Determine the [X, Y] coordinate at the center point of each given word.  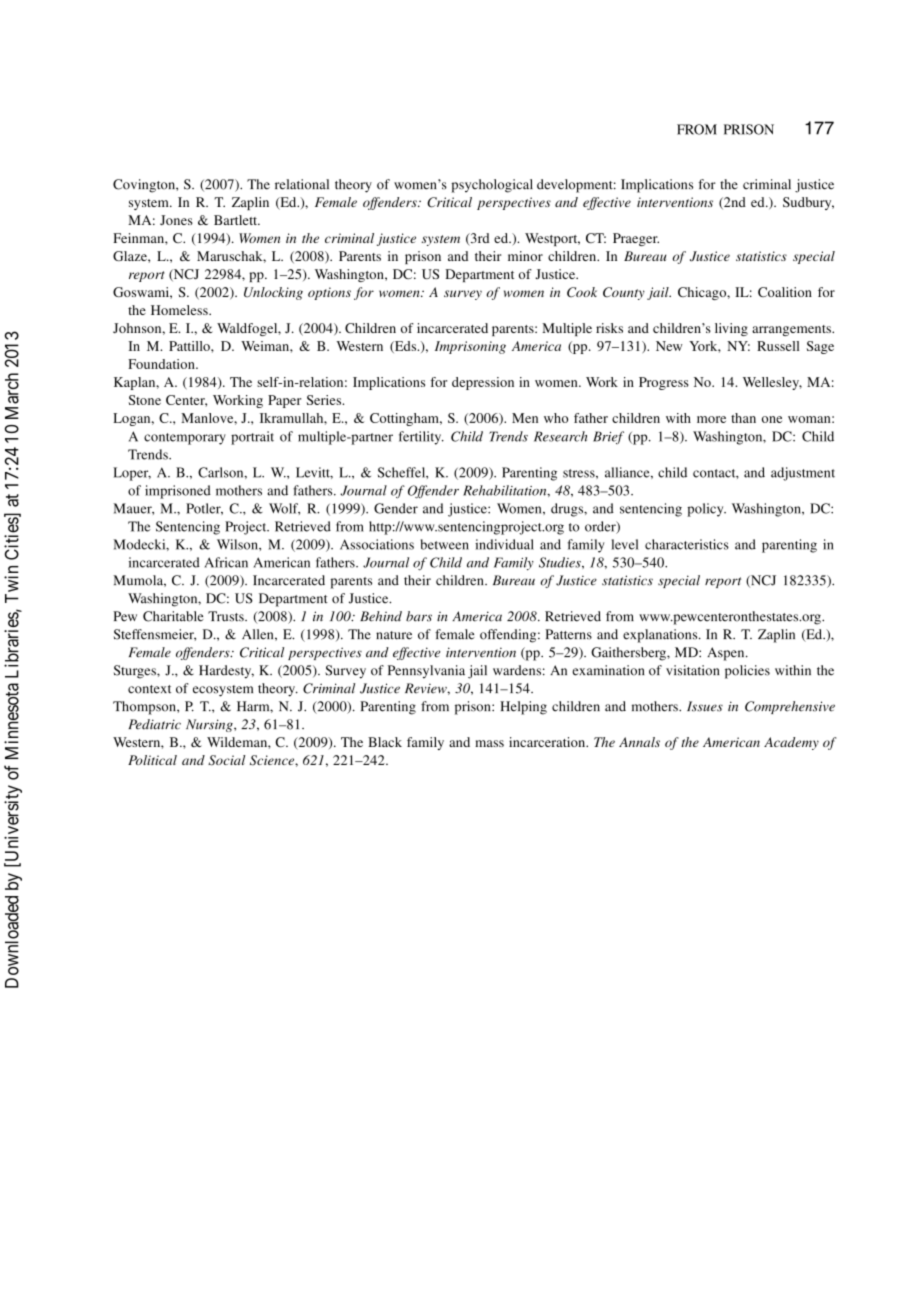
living [731, 329]
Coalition [785, 292]
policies [747, 672]
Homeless [180, 310]
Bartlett [237, 220]
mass [489, 743]
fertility [421, 438]
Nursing [210, 725]
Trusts [227, 616]
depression [483, 383]
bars [419, 616]
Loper [132, 474]
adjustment [803, 474]
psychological [492, 186]
